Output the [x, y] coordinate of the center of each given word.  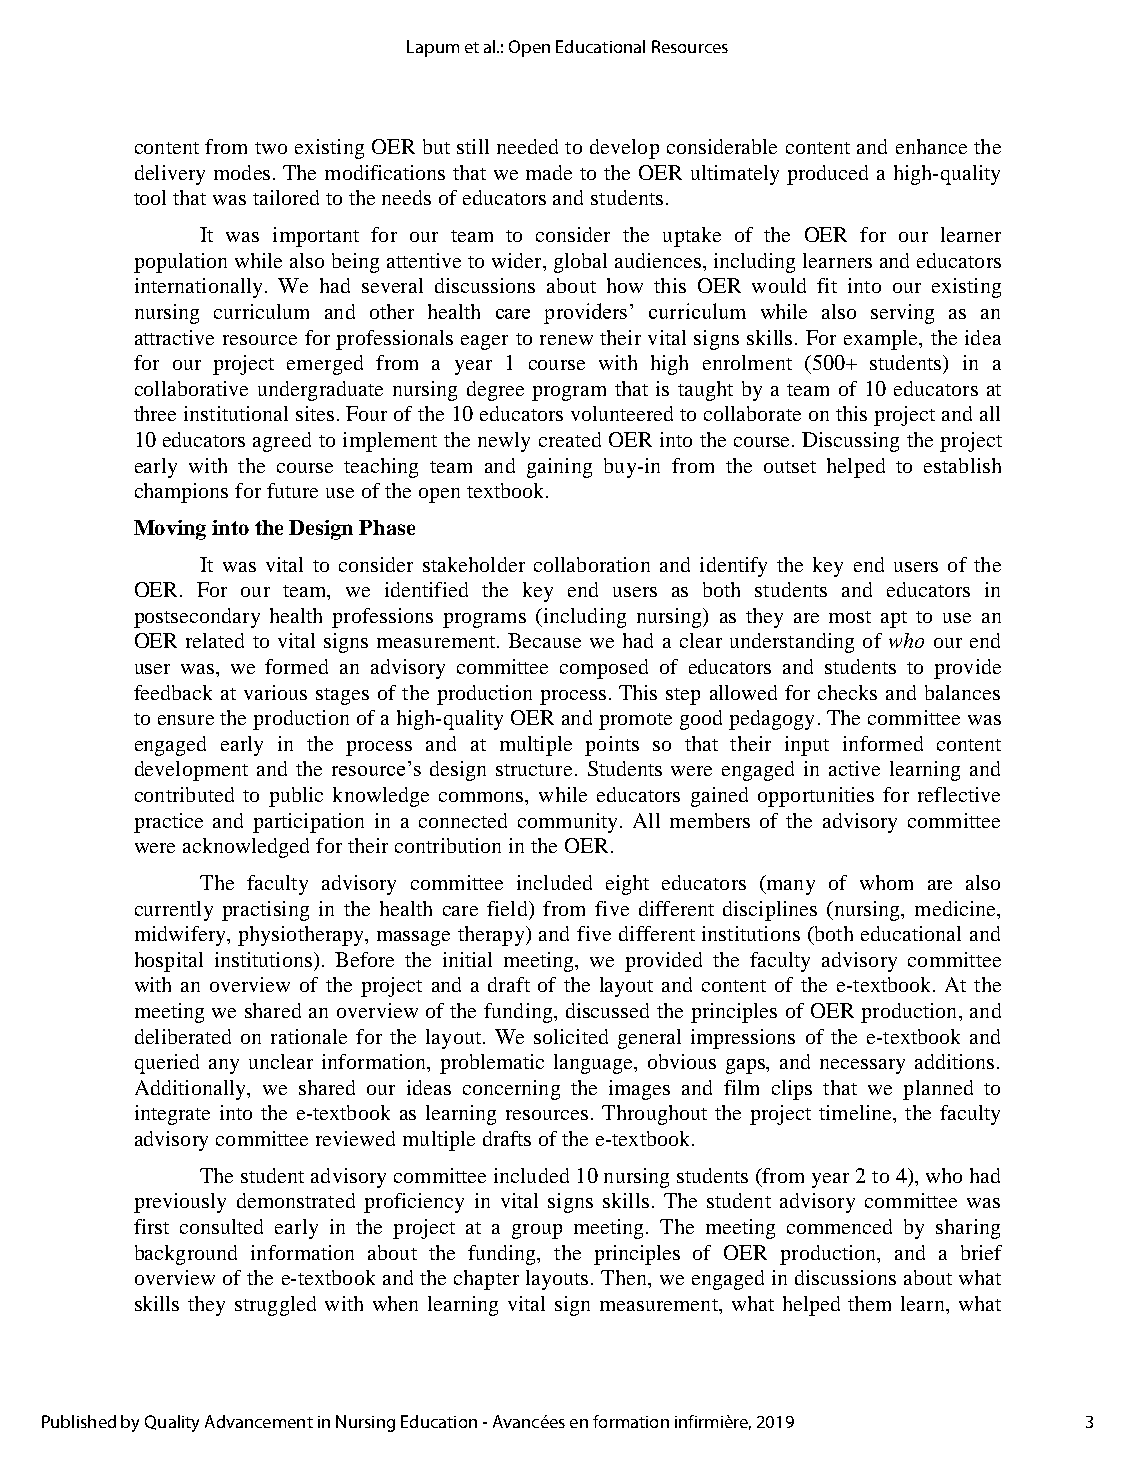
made [549, 172]
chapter [486, 1280]
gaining [559, 468]
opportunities [816, 797]
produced [827, 175]
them [869, 1303]
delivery [170, 175]
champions [181, 493]
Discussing [850, 442]
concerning [511, 1090]
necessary [862, 1066]
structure [534, 770]
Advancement [259, 1421]
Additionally [191, 1090]
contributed [184, 794]
